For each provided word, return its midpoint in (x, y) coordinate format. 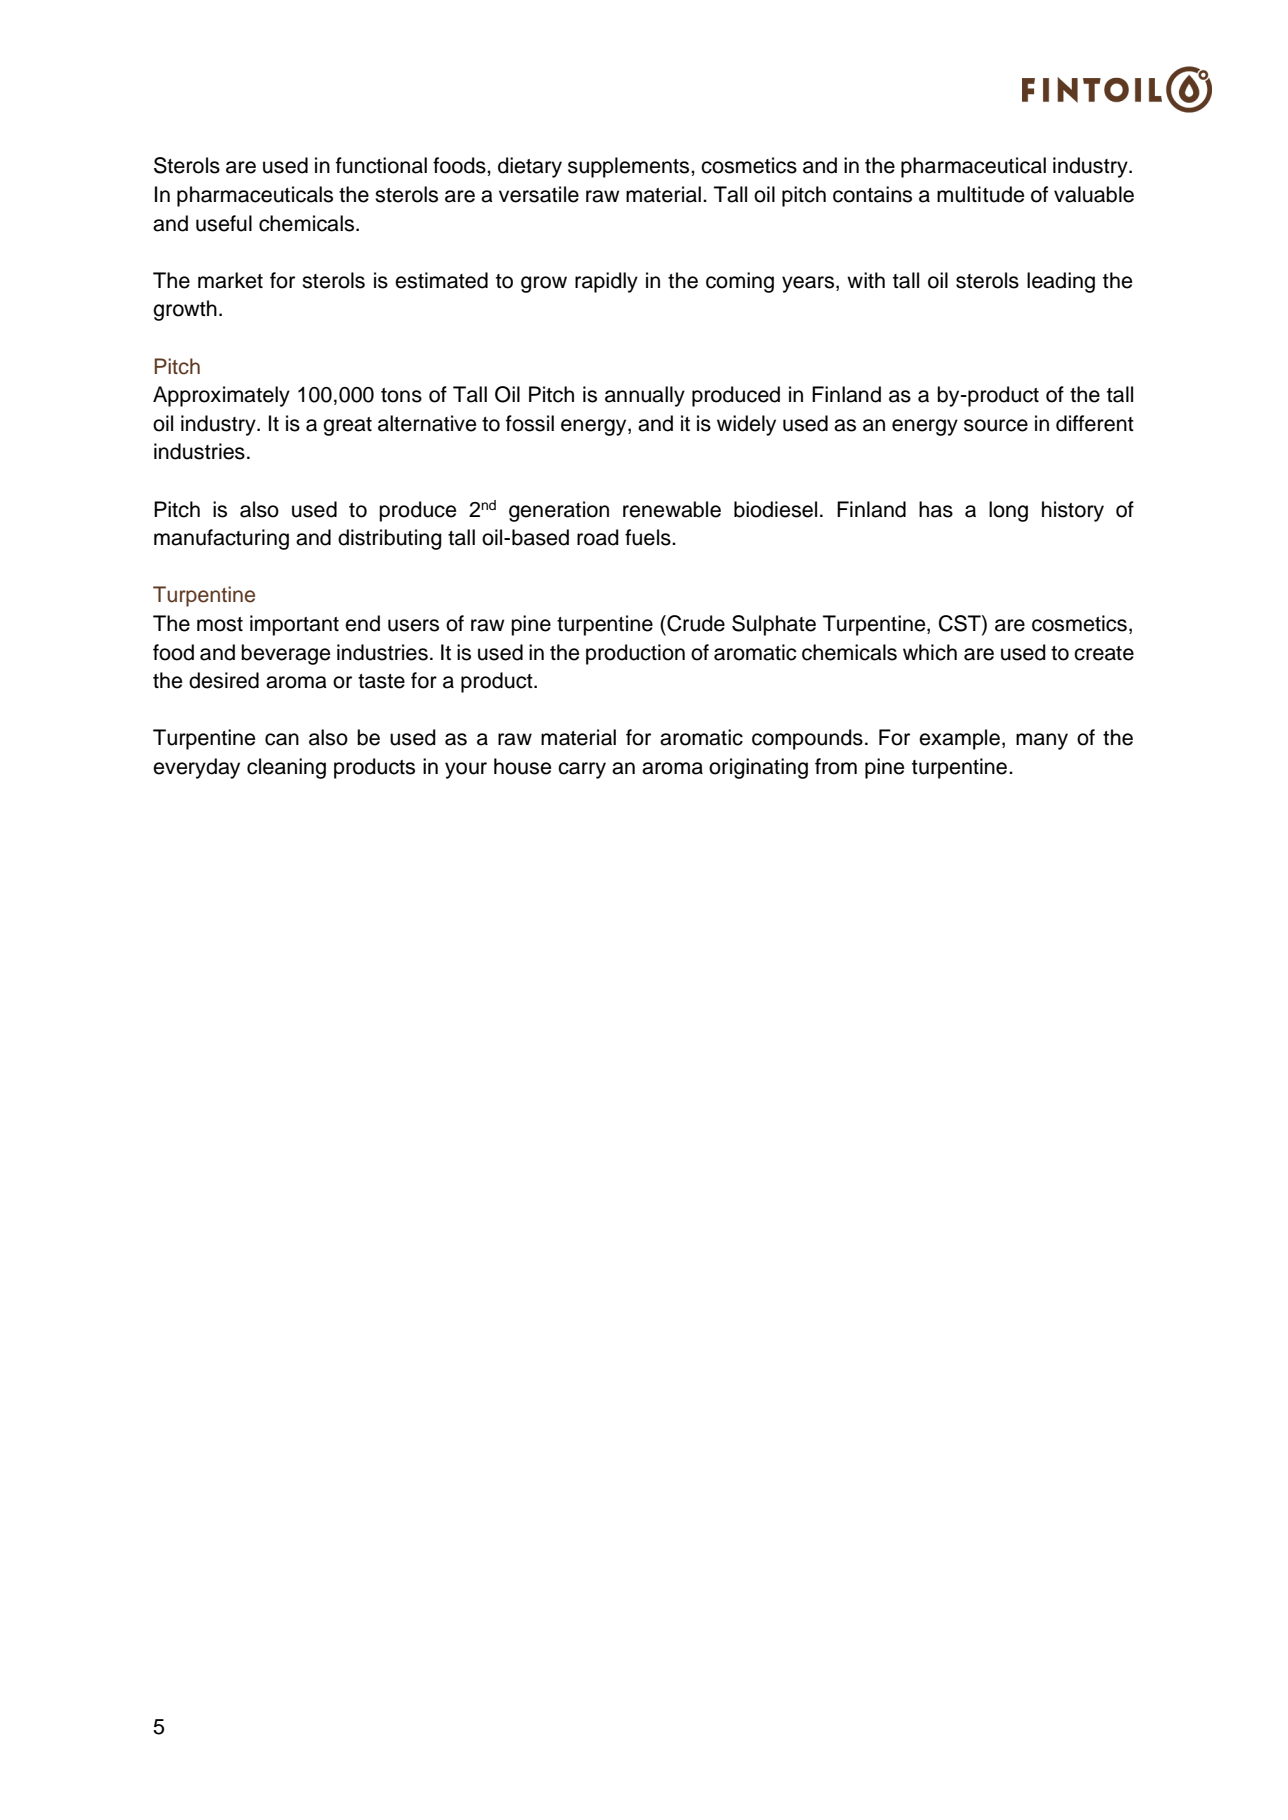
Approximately (221, 396)
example (959, 739)
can (282, 739)
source (996, 425)
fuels (649, 537)
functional (381, 165)
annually (645, 396)
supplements (630, 167)
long (1008, 511)
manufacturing (221, 539)
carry (582, 770)
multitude (980, 194)
